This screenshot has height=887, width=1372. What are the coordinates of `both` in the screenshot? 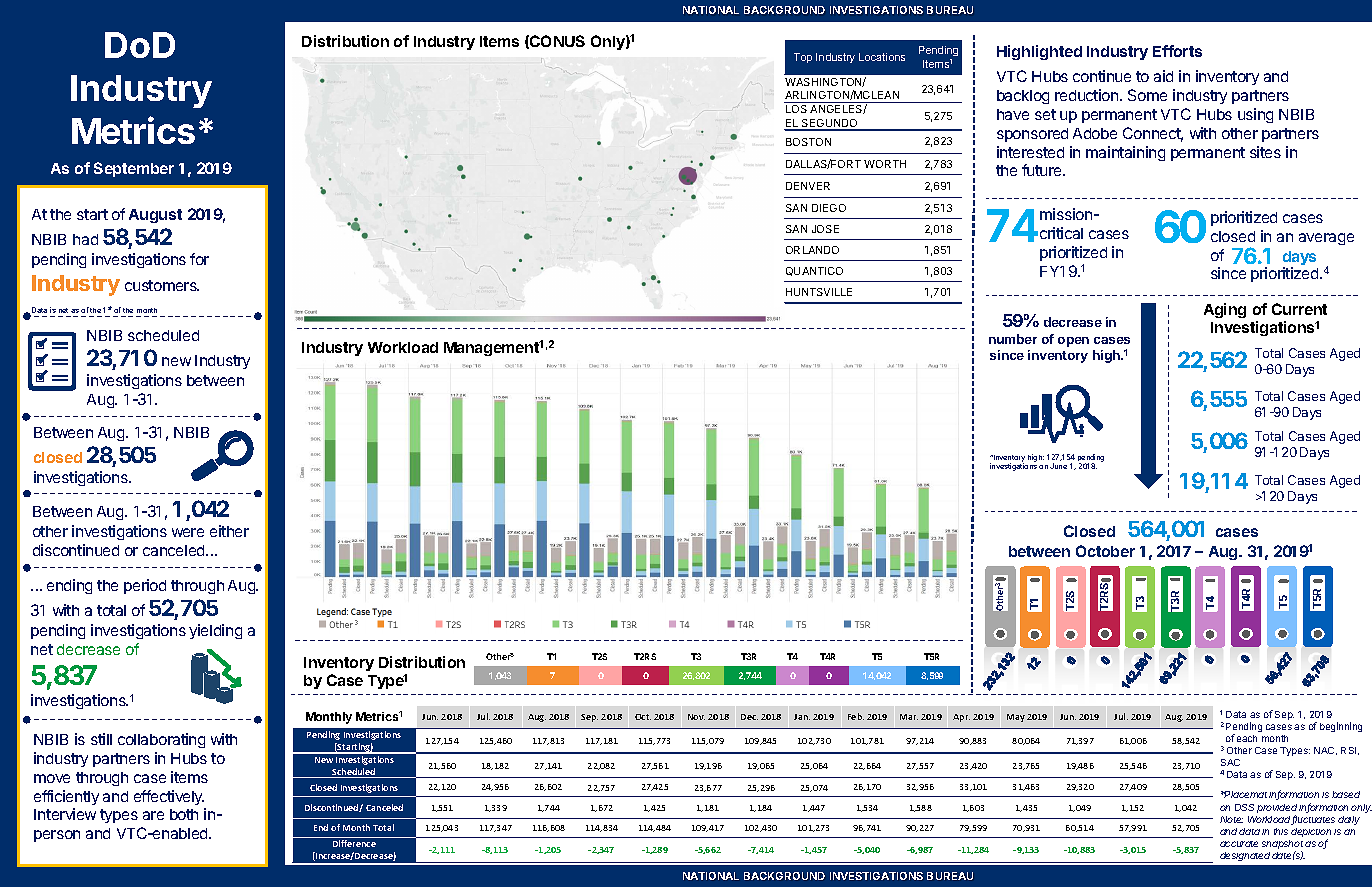 It's located at (184, 814).
